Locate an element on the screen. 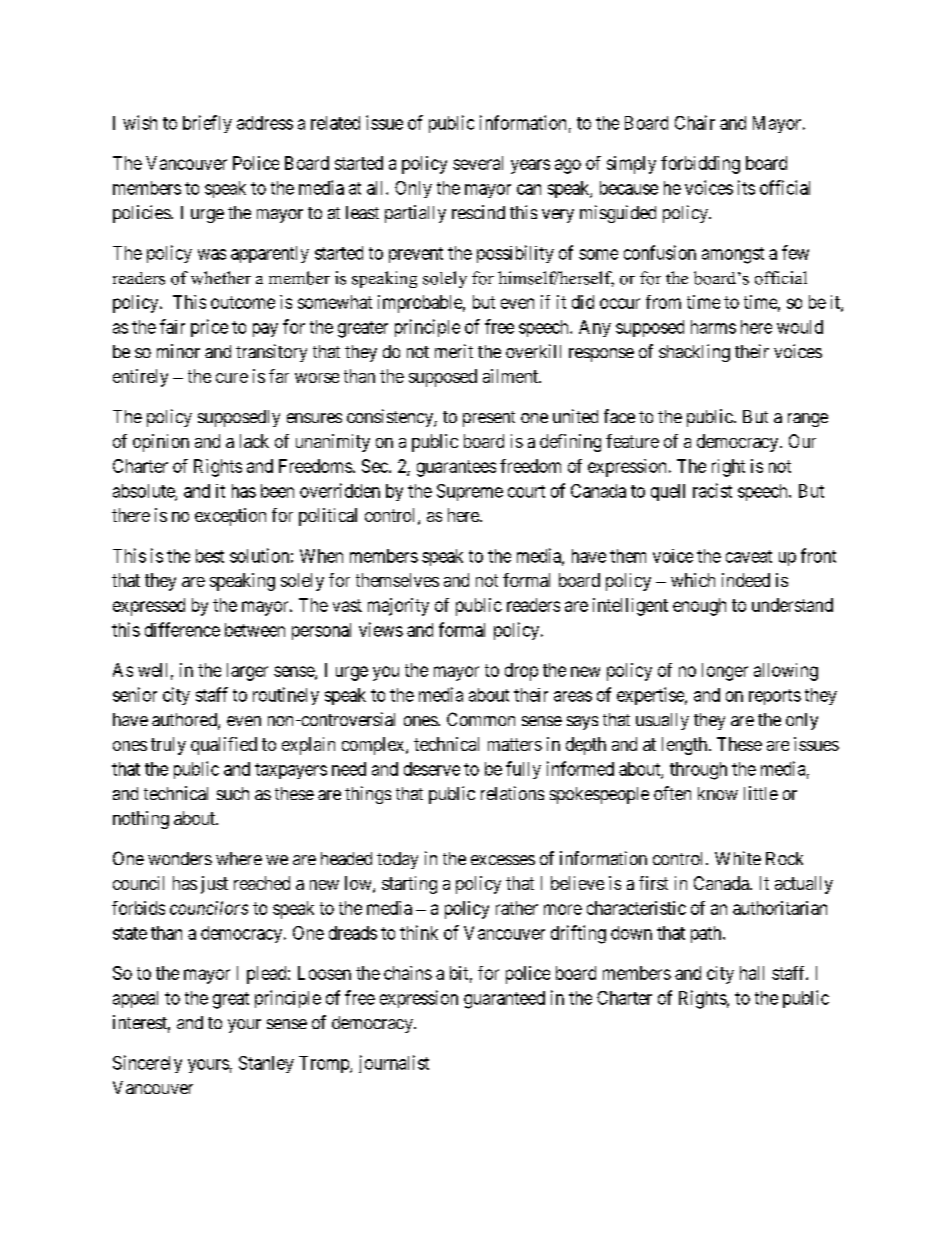  briefly is located at coordinates (207, 124).
